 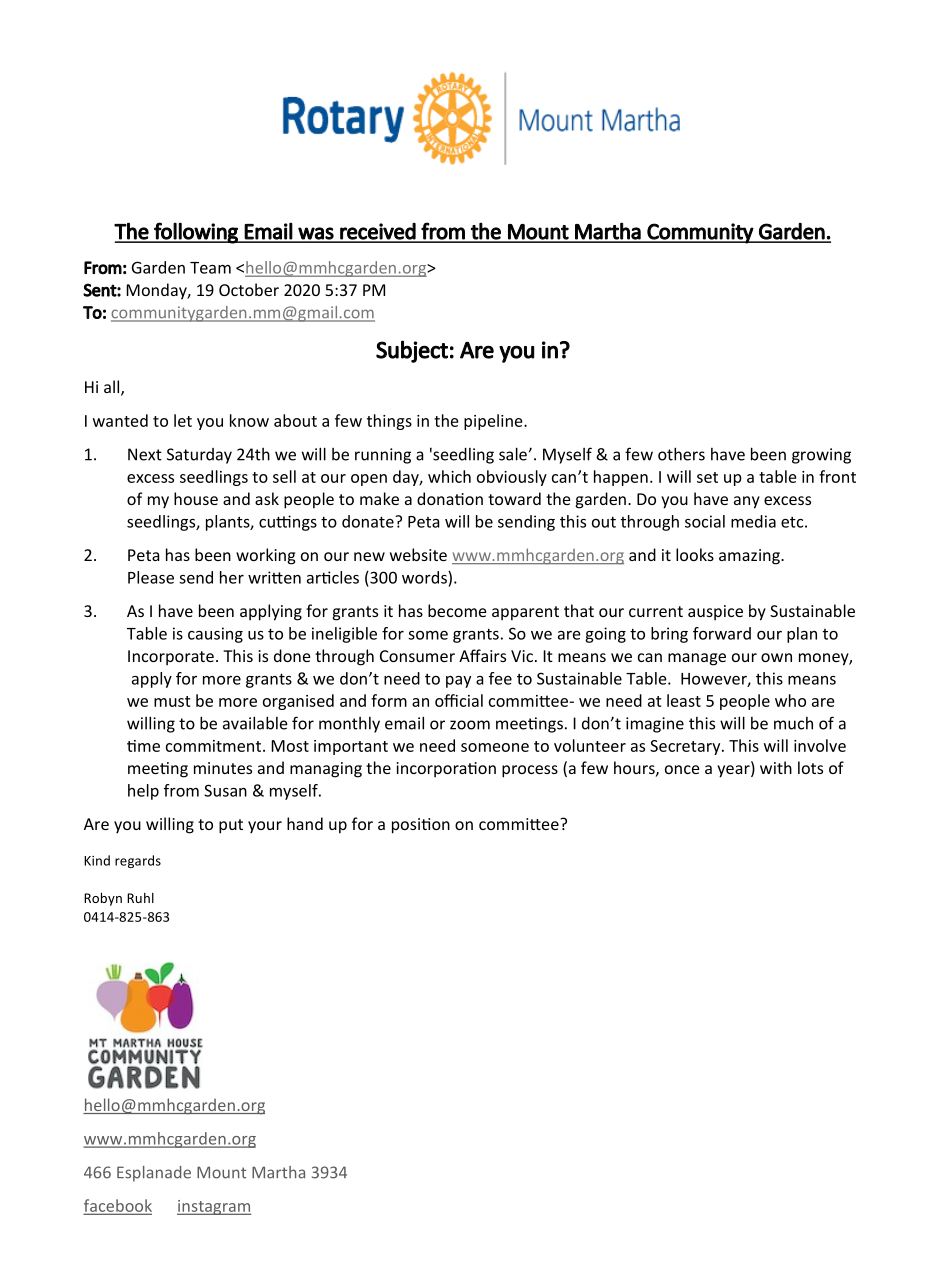 What do you see at coordinates (151, 577) in the image?
I see `Please` at bounding box center [151, 577].
